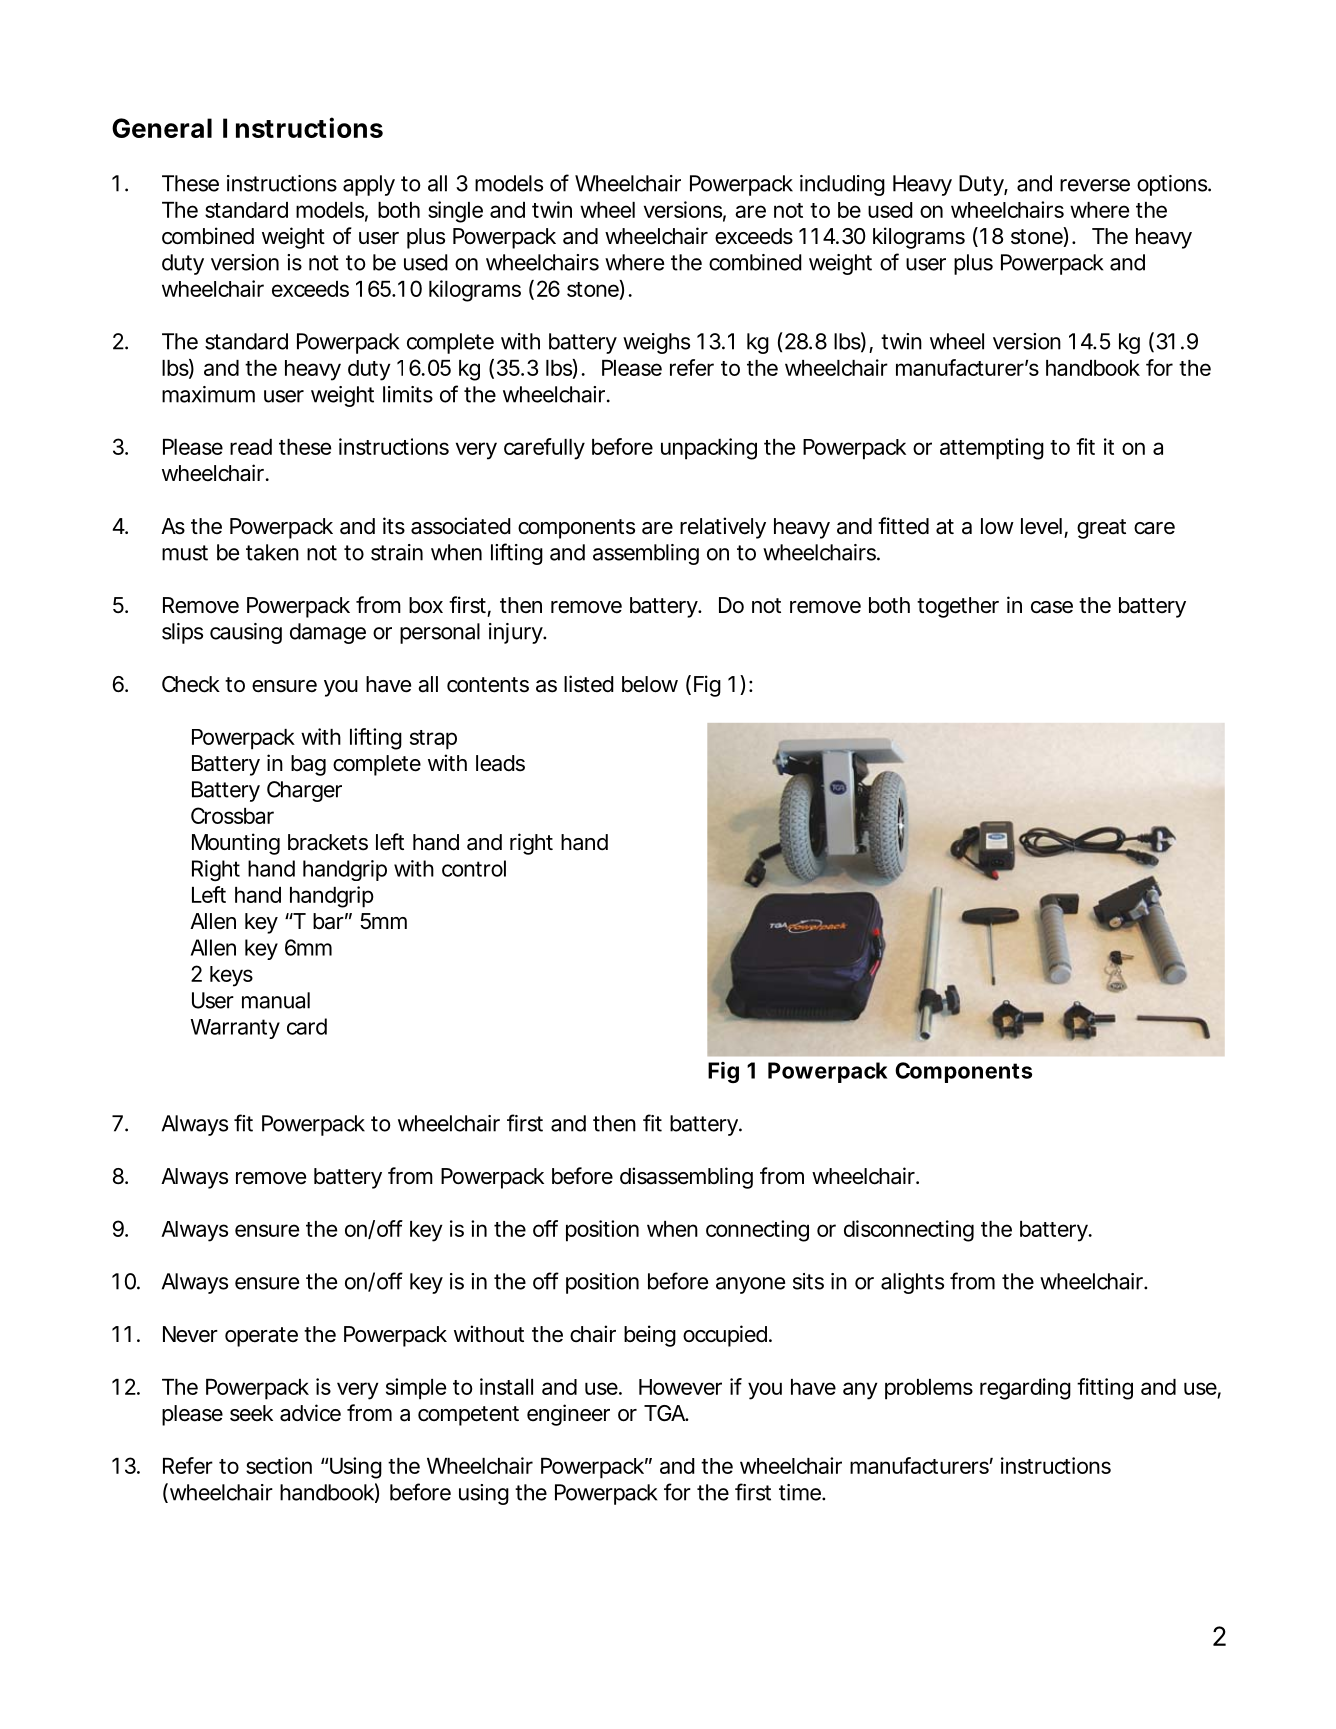 This screenshot has width=1336, height=1729. Describe the element at coordinates (650, 684) in the screenshot. I see `below` at that location.
